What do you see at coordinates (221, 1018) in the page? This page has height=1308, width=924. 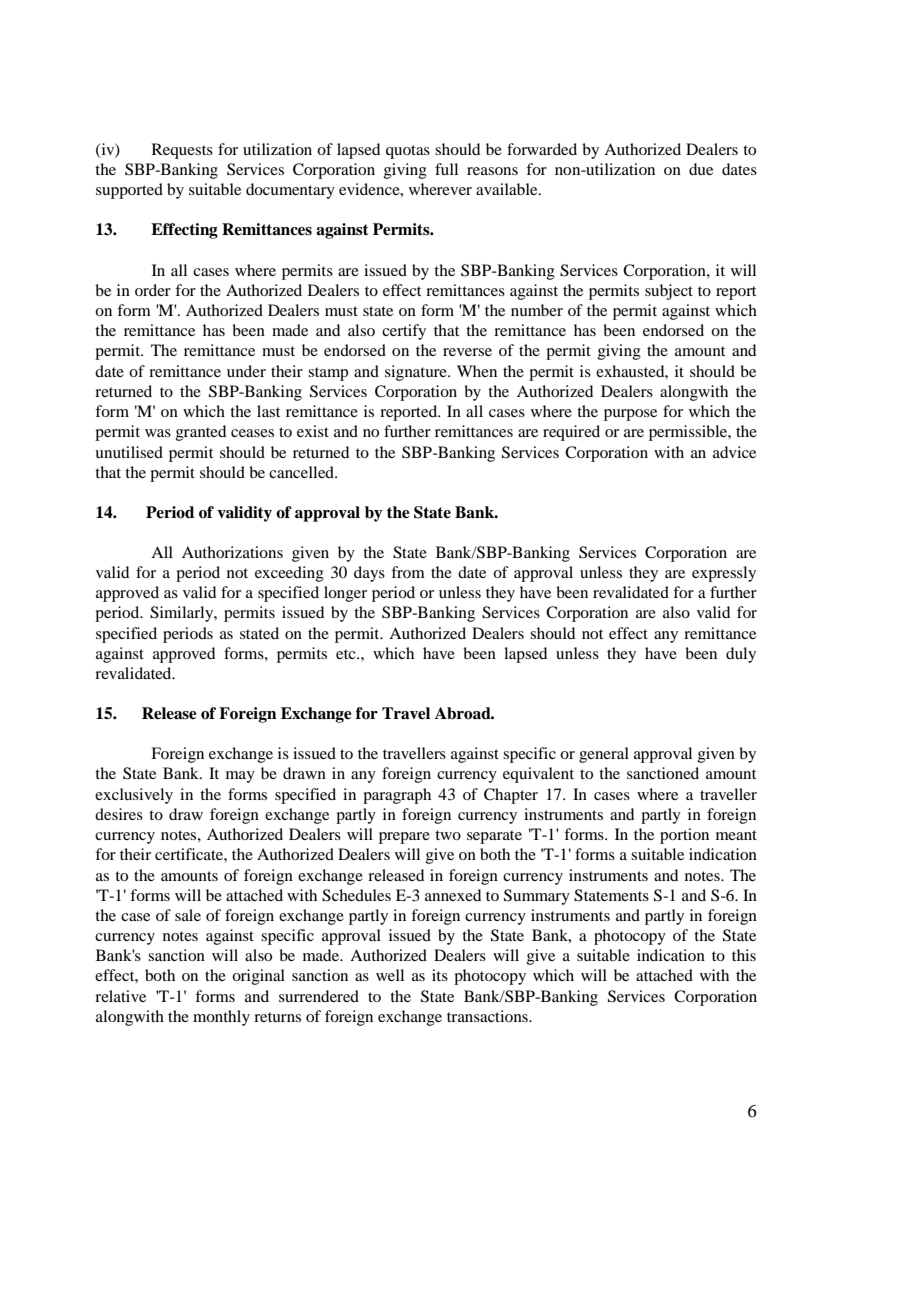 I see `monthly` at bounding box center [221, 1018].
